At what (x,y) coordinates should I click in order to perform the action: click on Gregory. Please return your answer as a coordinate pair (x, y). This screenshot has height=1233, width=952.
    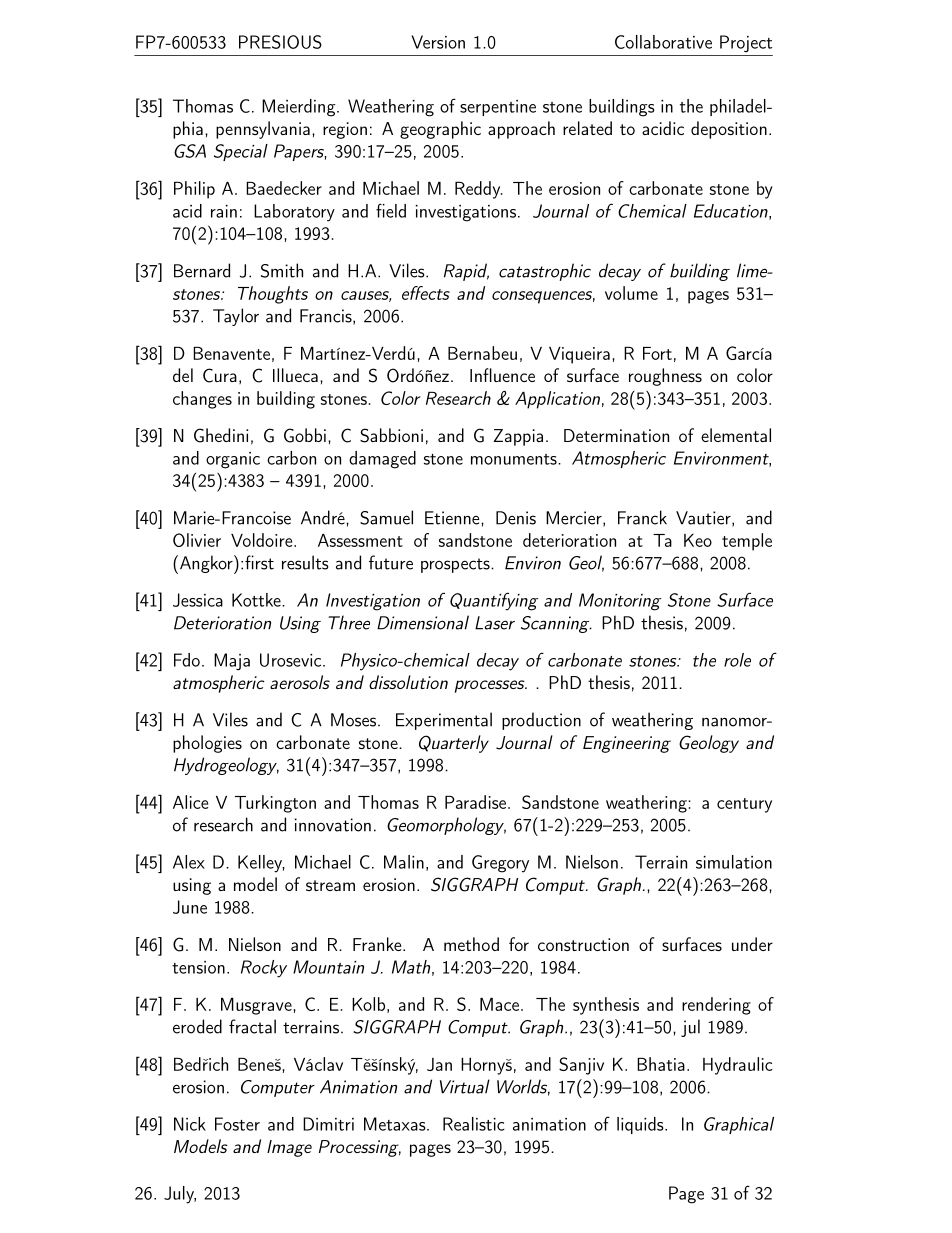
    Looking at the image, I should click on (500, 864).
